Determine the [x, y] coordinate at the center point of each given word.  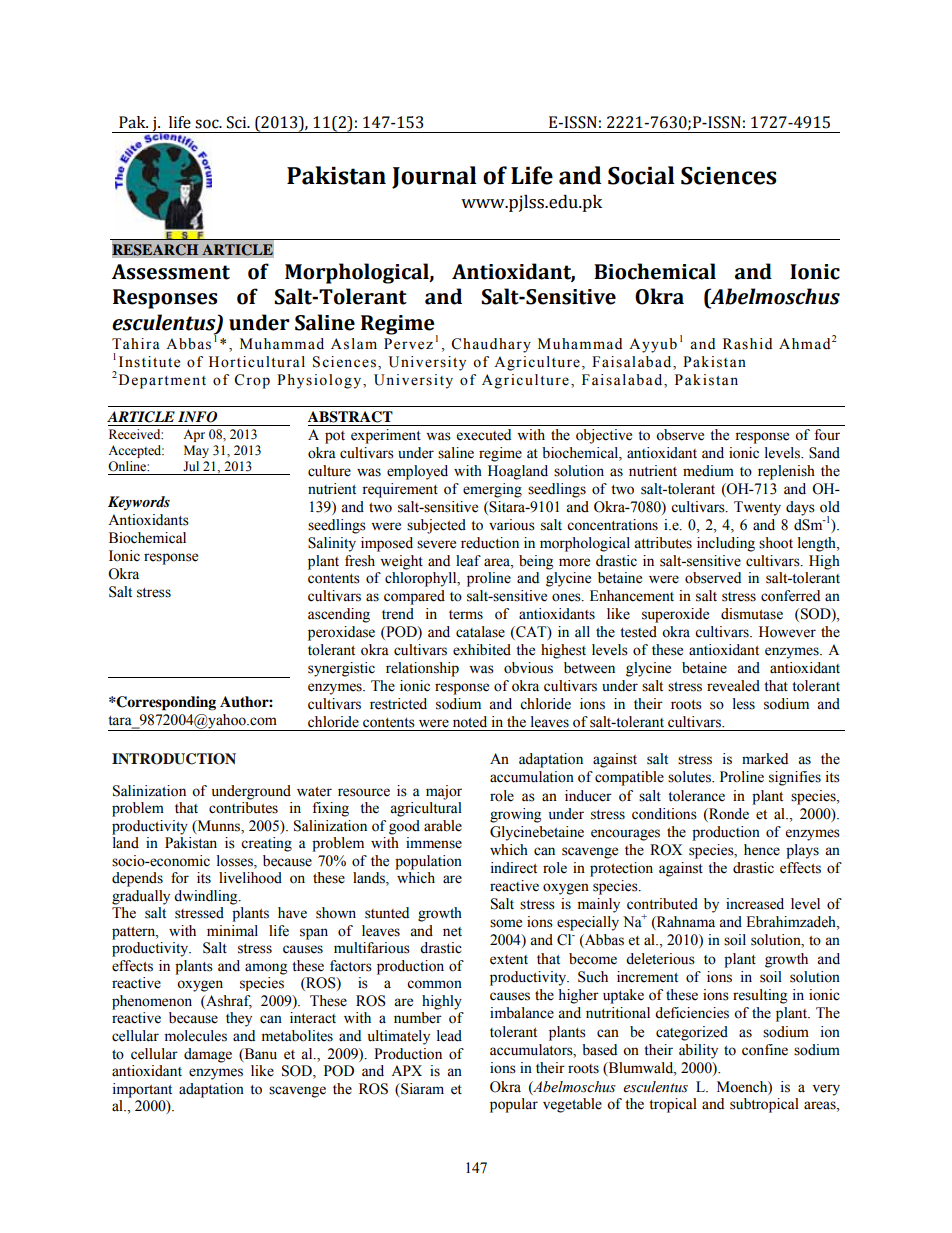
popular [514, 1105]
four [827, 435]
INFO [197, 417]
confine [765, 1050]
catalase [480, 632]
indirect [514, 868]
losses [236, 861]
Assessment [171, 272]
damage [208, 1055]
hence [762, 850]
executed [484, 435]
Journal [434, 177]
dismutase [752, 614]
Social [641, 175]
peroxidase [341, 633]
